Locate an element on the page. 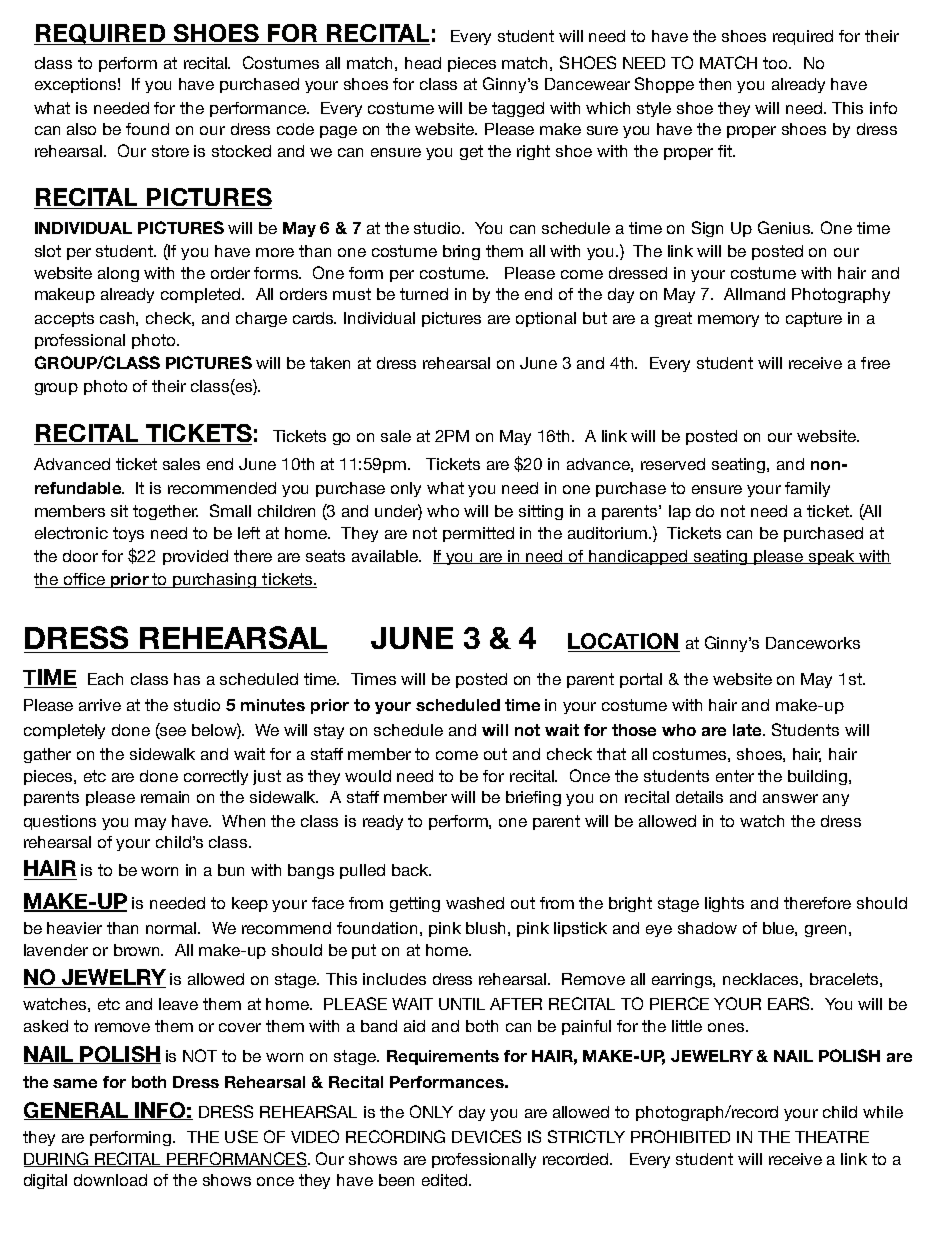 The image size is (952, 1233). sitting is located at coordinates (541, 512).
